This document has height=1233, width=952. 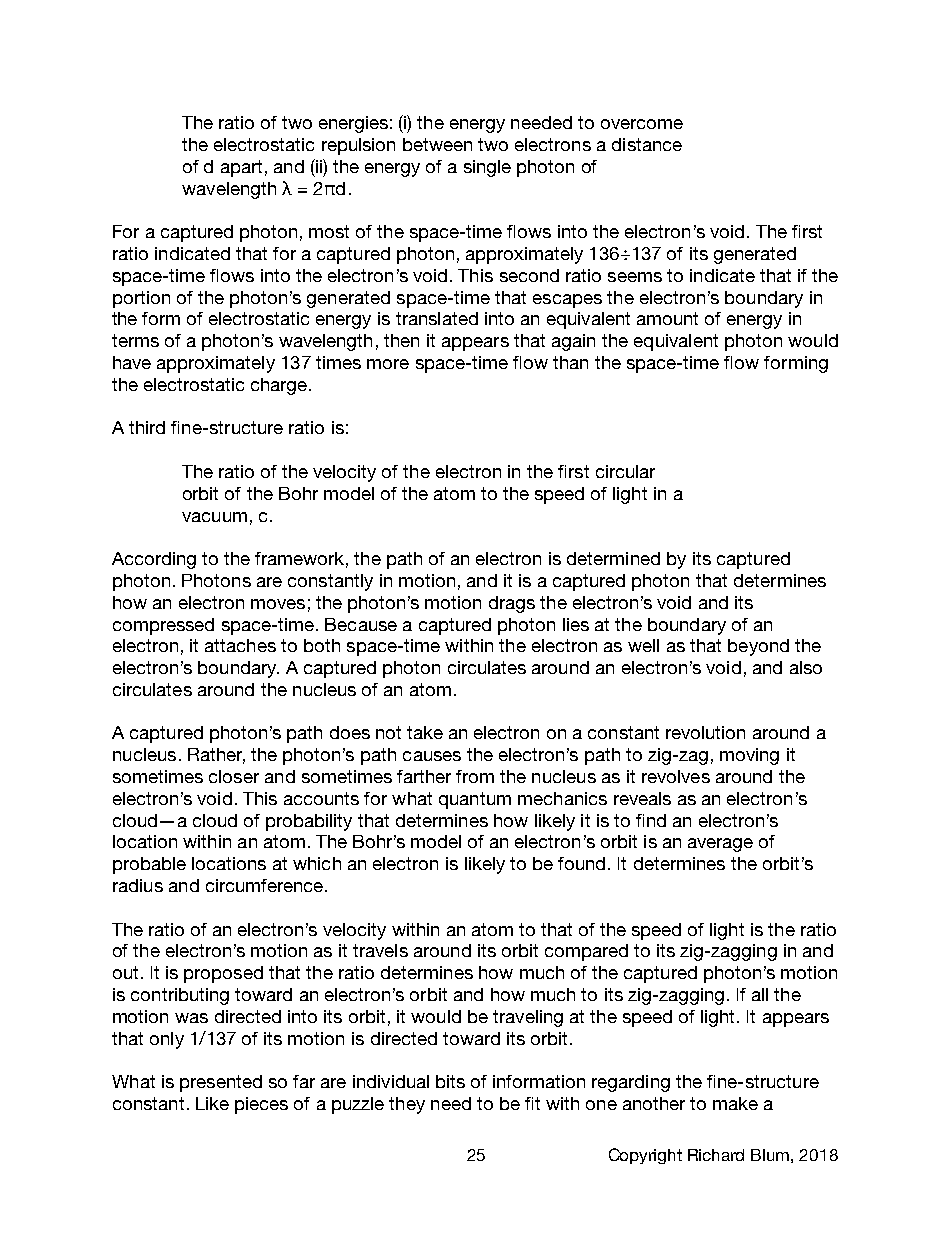 What do you see at coordinates (450, 1081) in the document?
I see `bits` at bounding box center [450, 1081].
